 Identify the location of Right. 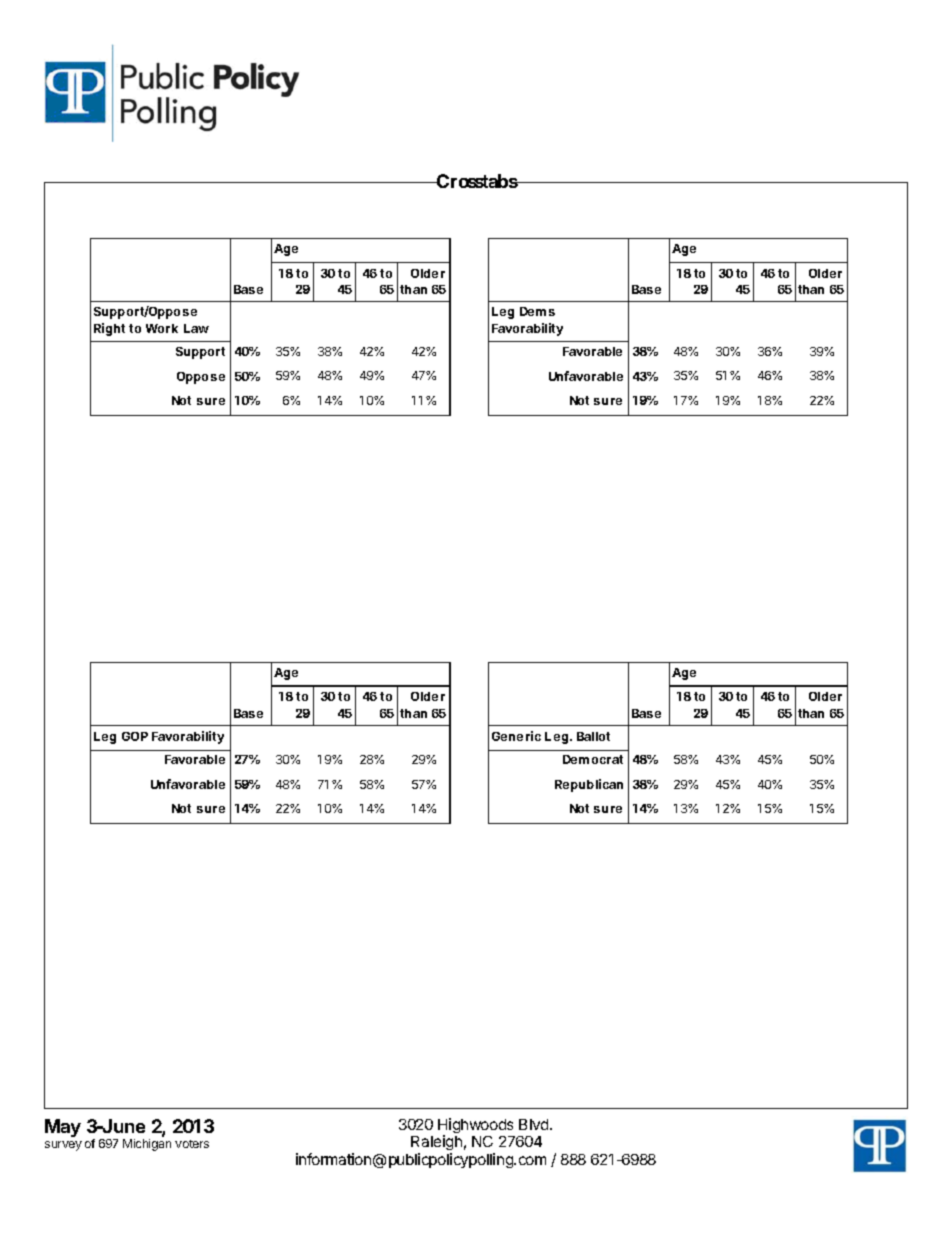
(109, 329).
